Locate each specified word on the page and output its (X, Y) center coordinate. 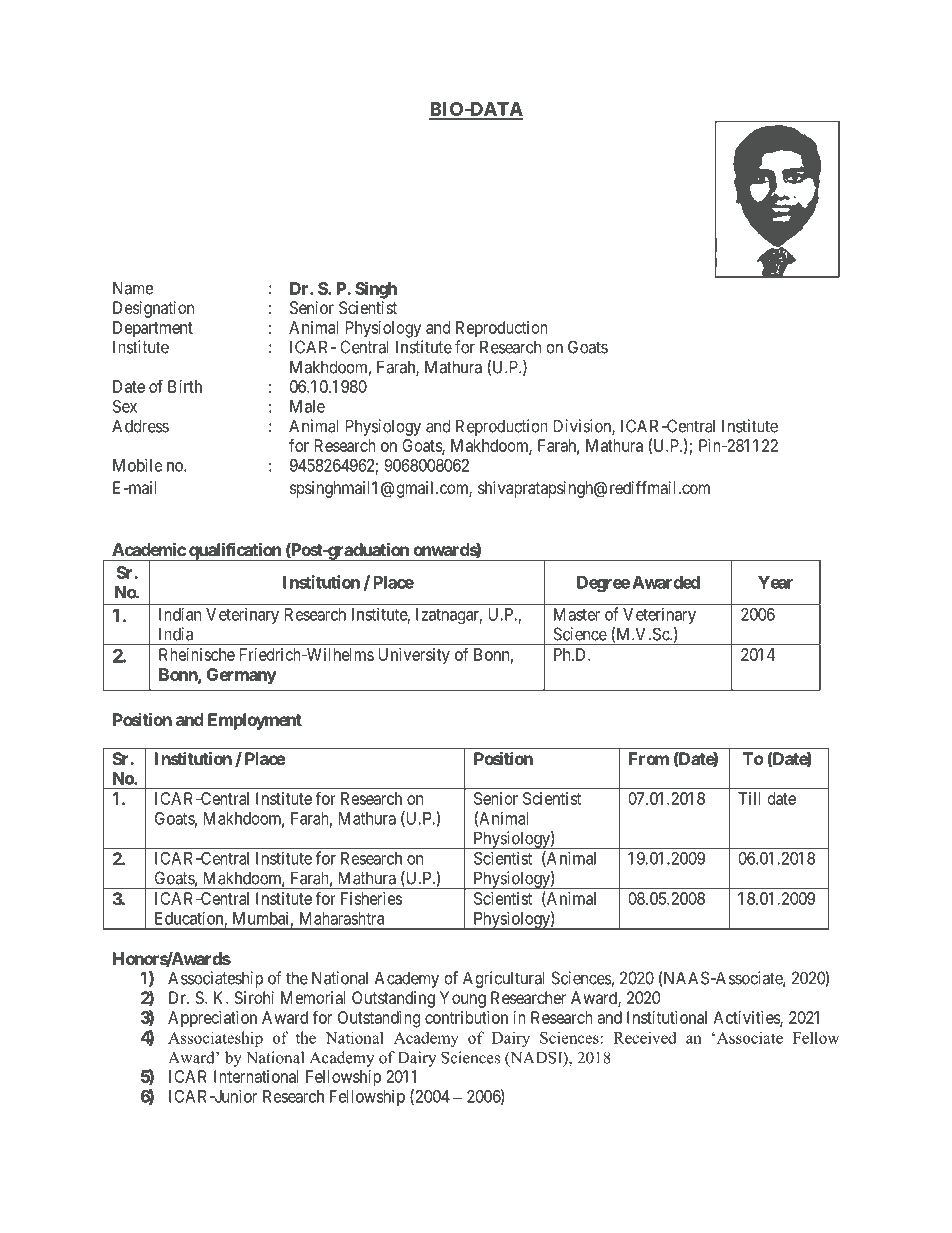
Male (307, 406)
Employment (255, 721)
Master (577, 614)
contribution (466, 1017)
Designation (153, 309)
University (414, 656)
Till (749, 798)
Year (775, 582)
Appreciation (212, 1019)
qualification (235, 552)
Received (645, 1037)
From (649, 758)
